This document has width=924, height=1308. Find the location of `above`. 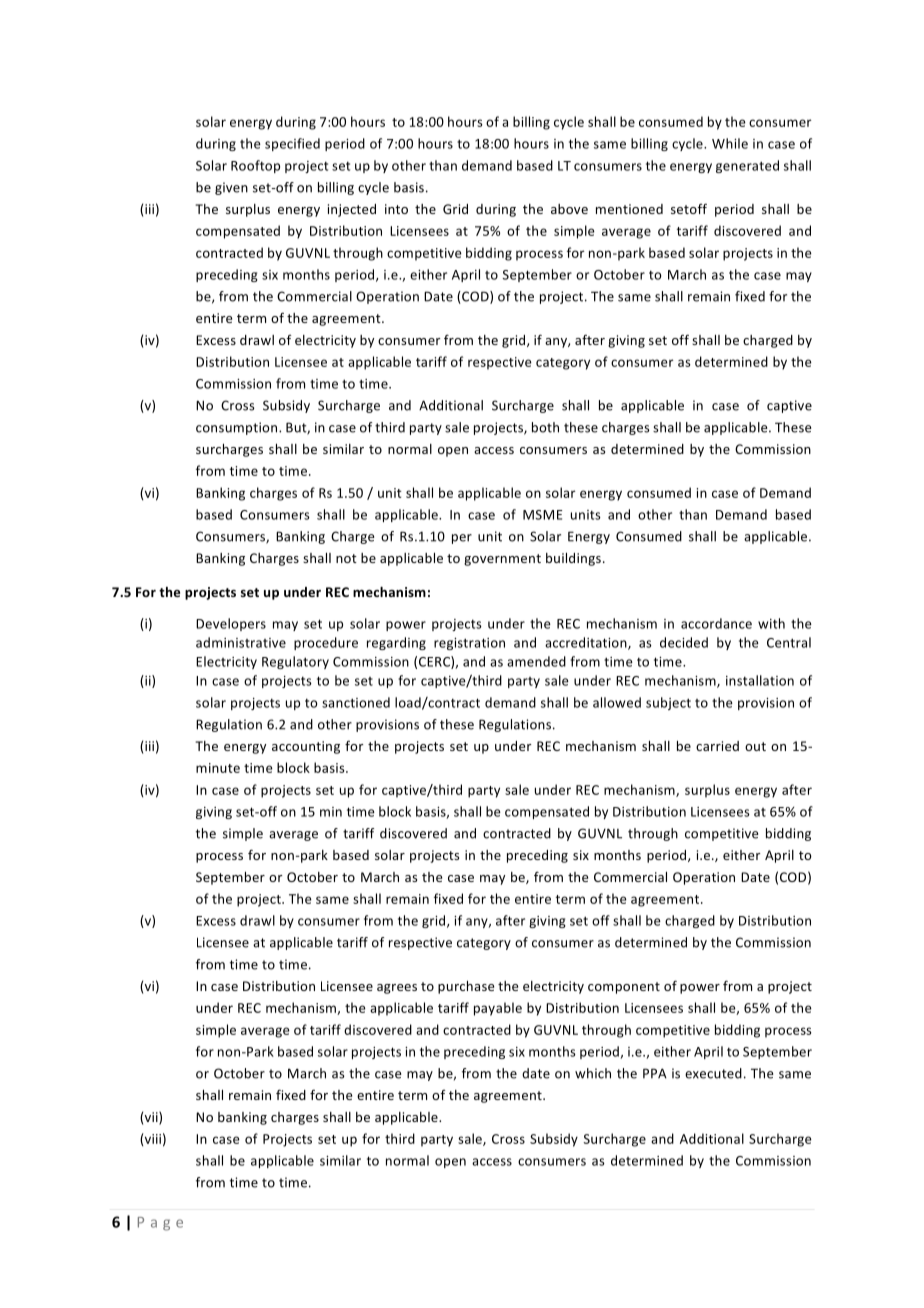

above is located at coordinates (569, 209).
